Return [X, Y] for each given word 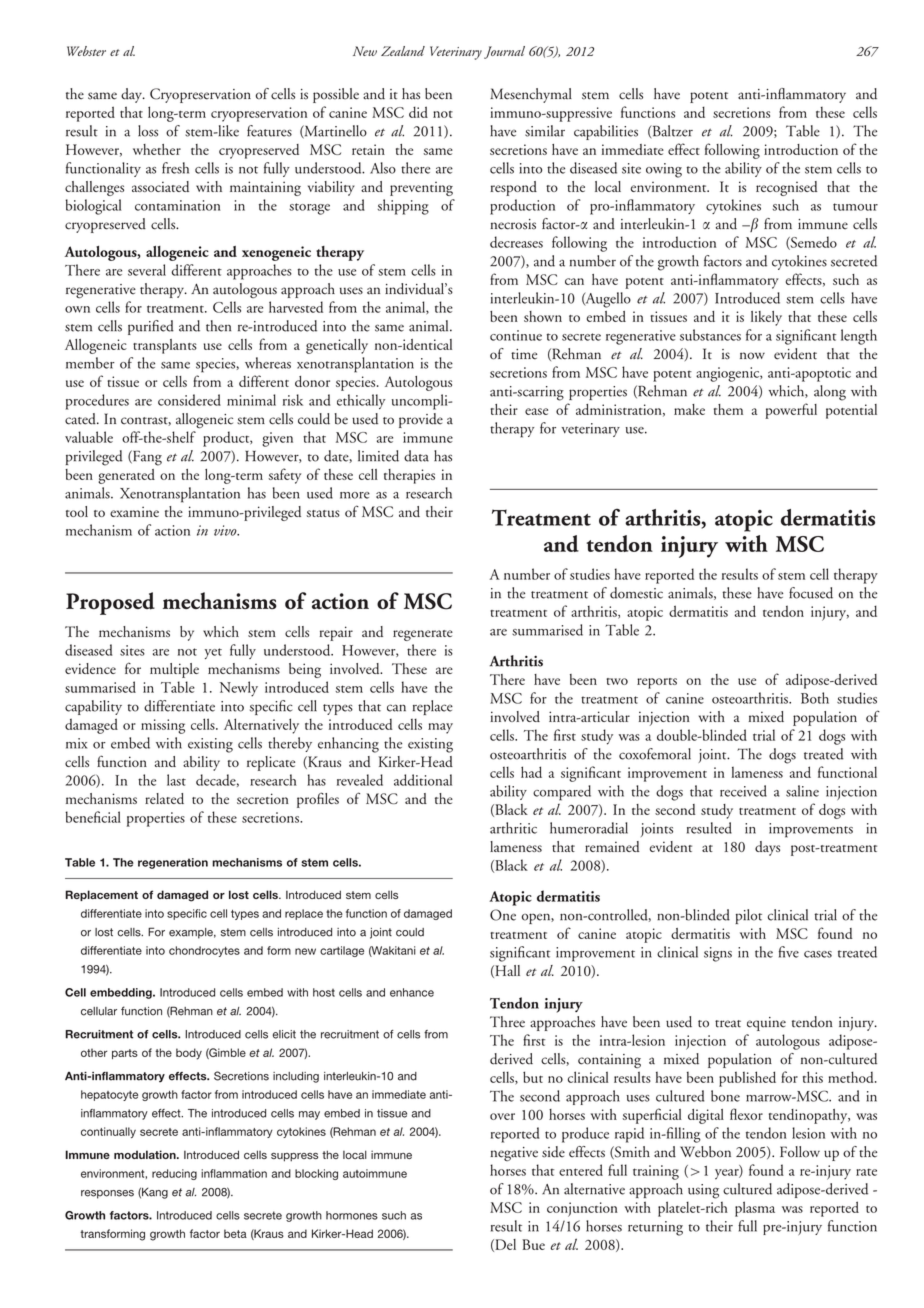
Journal [504, 52]
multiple [174, 670]
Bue [533, 1244]
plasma [755, 1209]
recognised [786, 188]
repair [336, 633]
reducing [174, 1174]
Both [815, 698]
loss [148, 131]
